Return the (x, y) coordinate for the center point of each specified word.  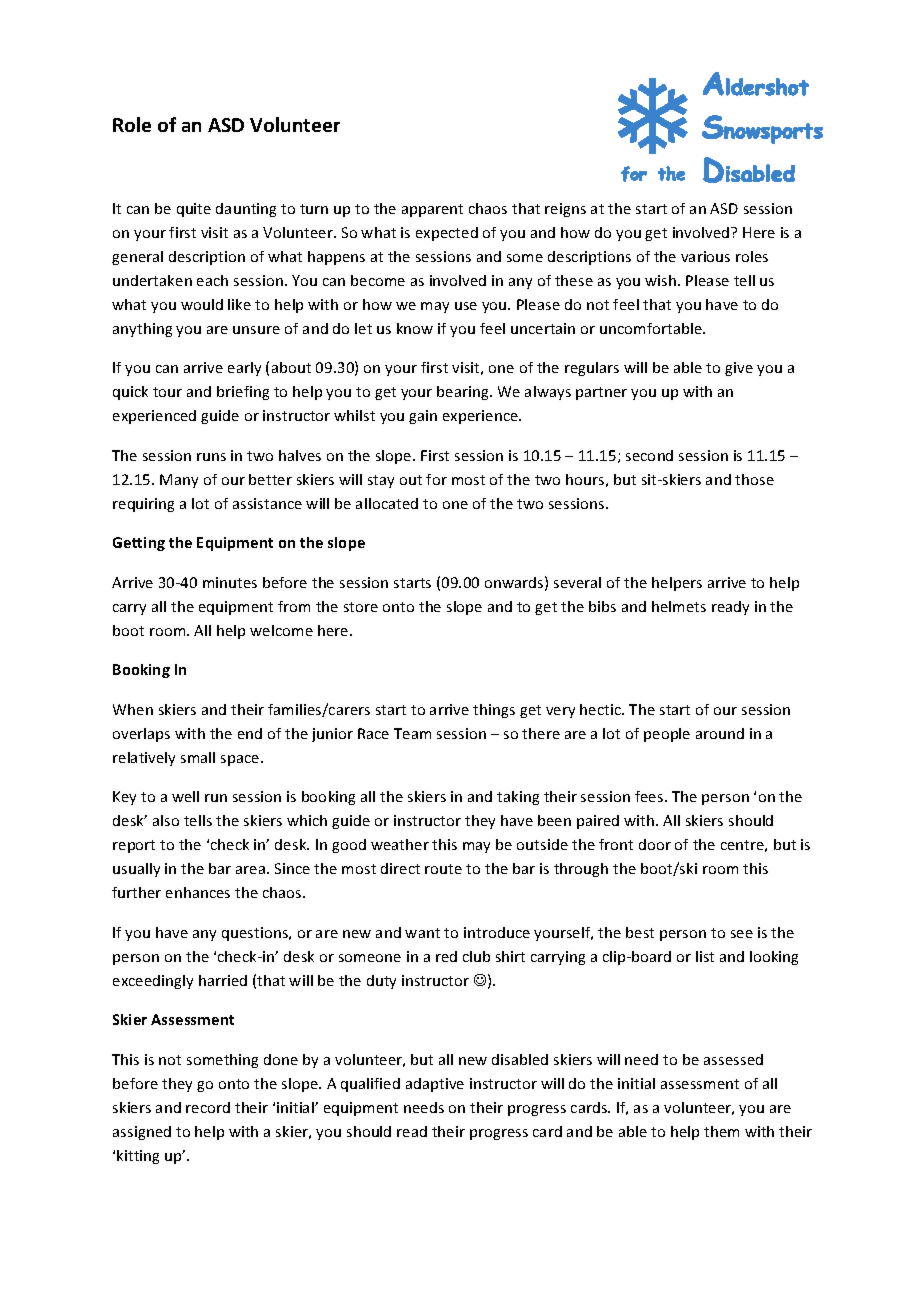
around (720, 733)
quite (194, 210)
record (208, 1107)
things (494, 711)
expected (447, 234)
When (133, 709)
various (705, 256)
